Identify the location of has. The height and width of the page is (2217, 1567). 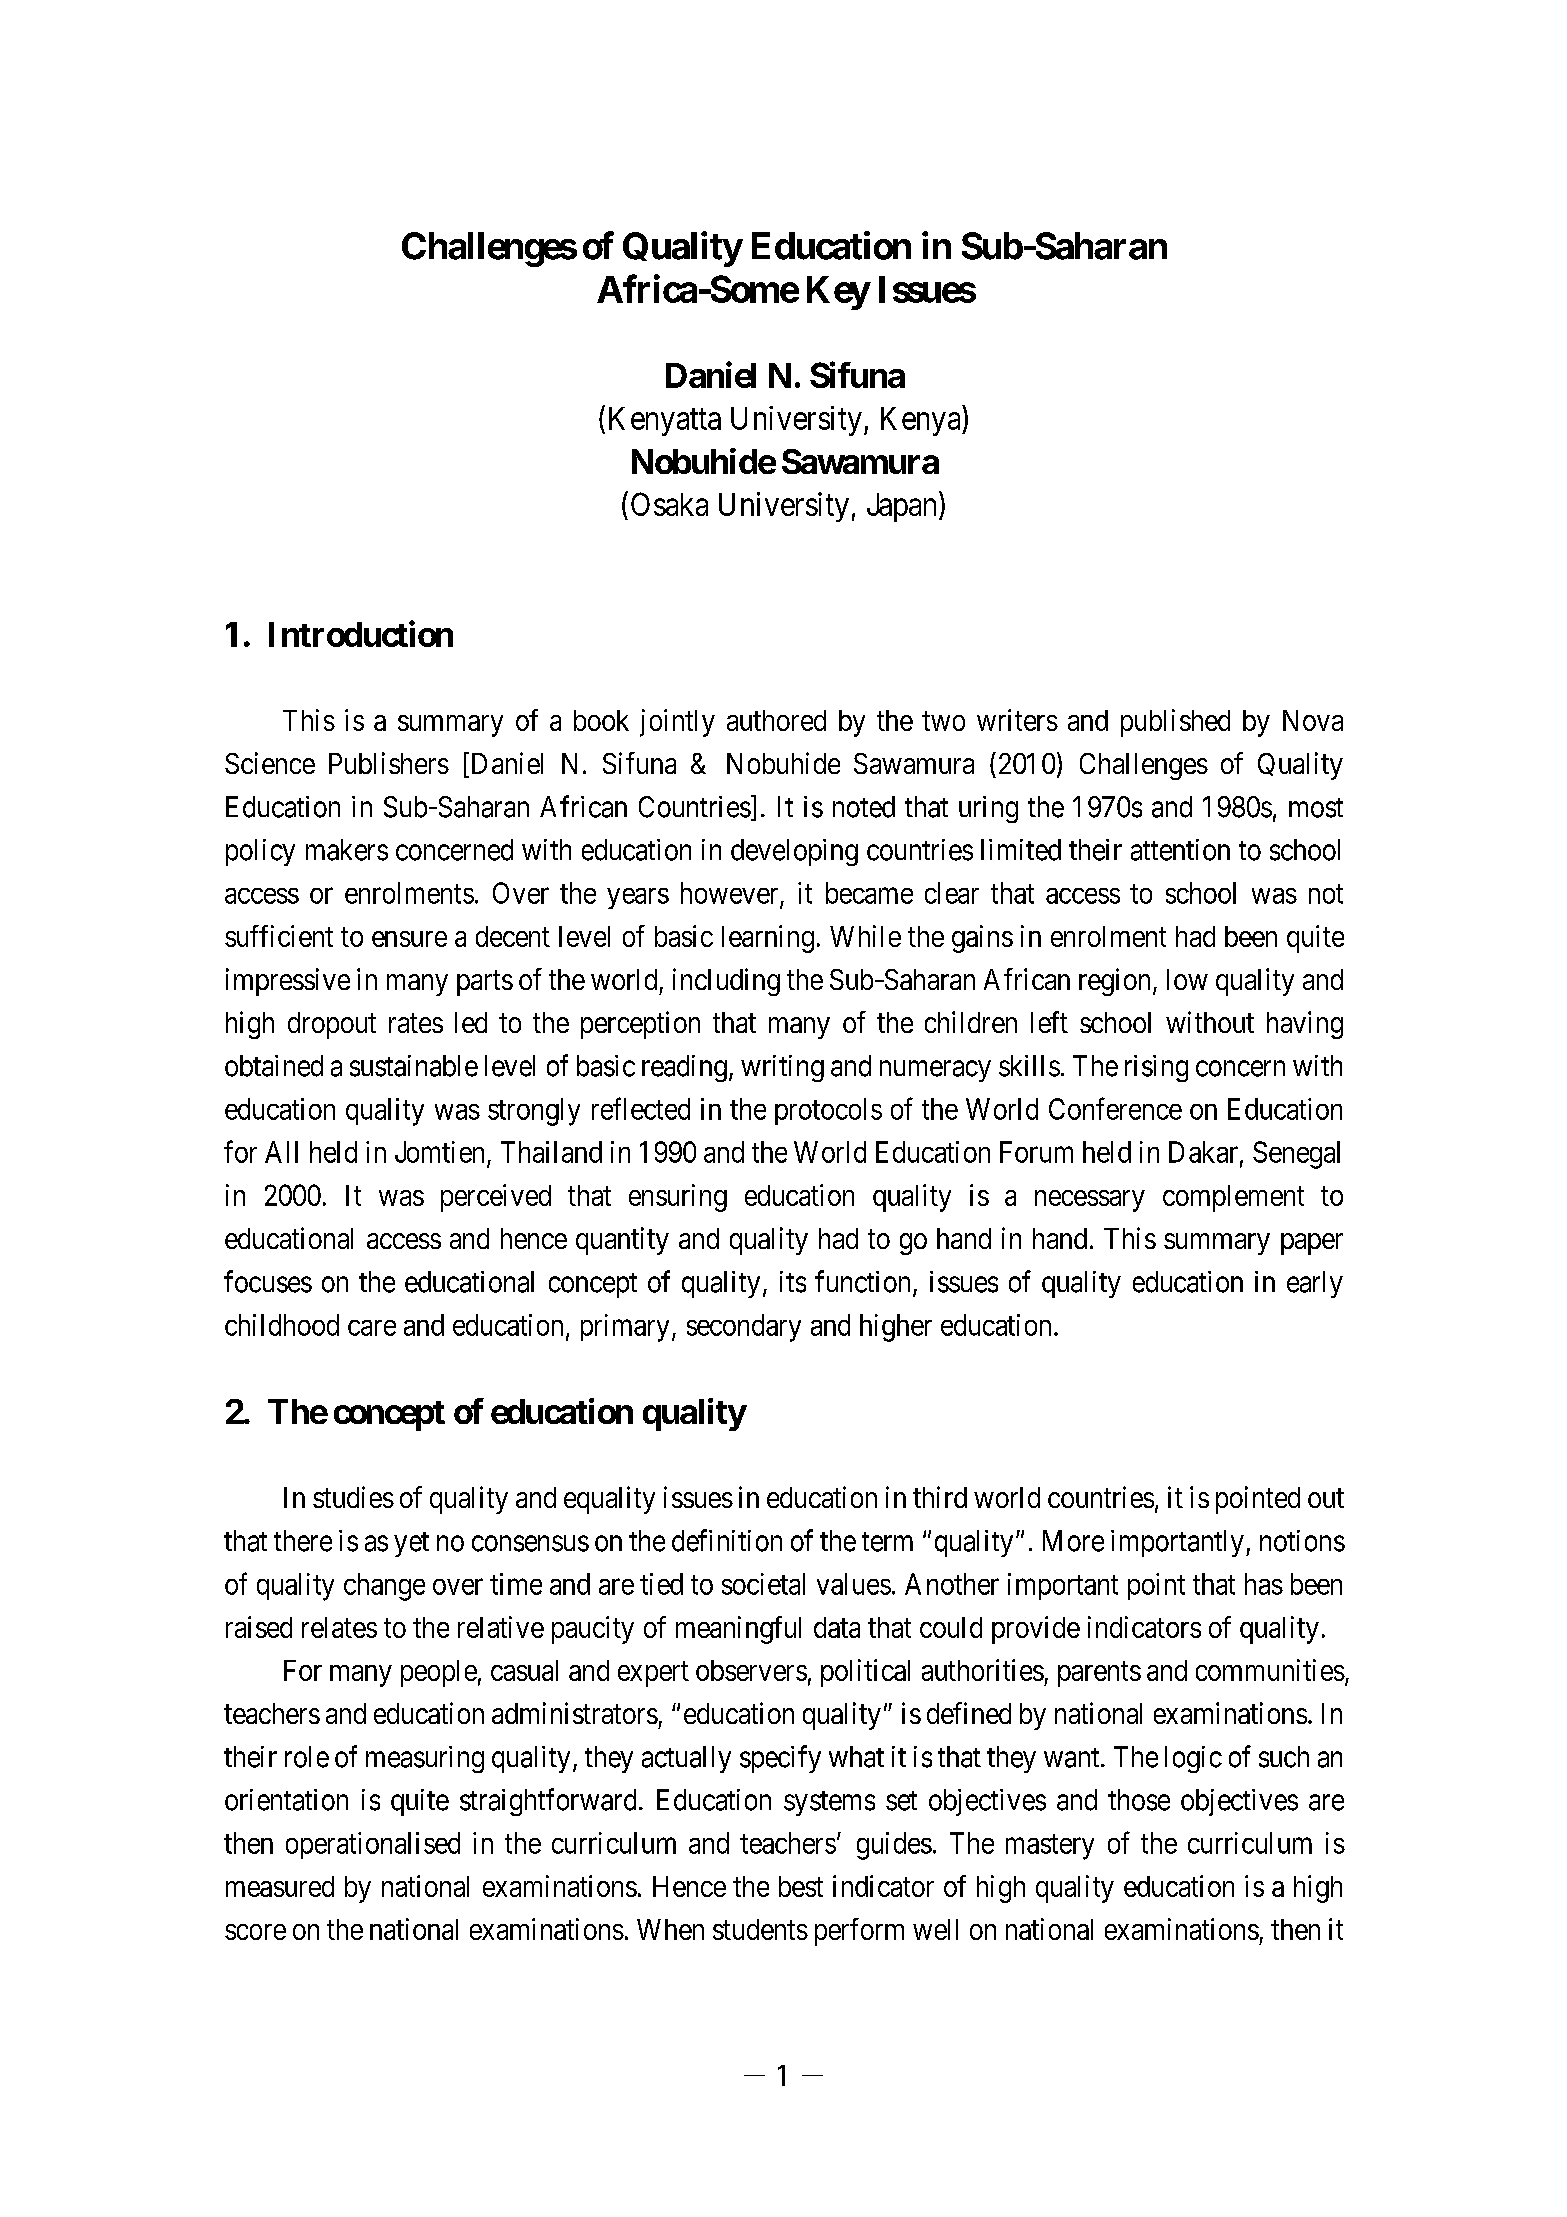
(1264, 1584).
